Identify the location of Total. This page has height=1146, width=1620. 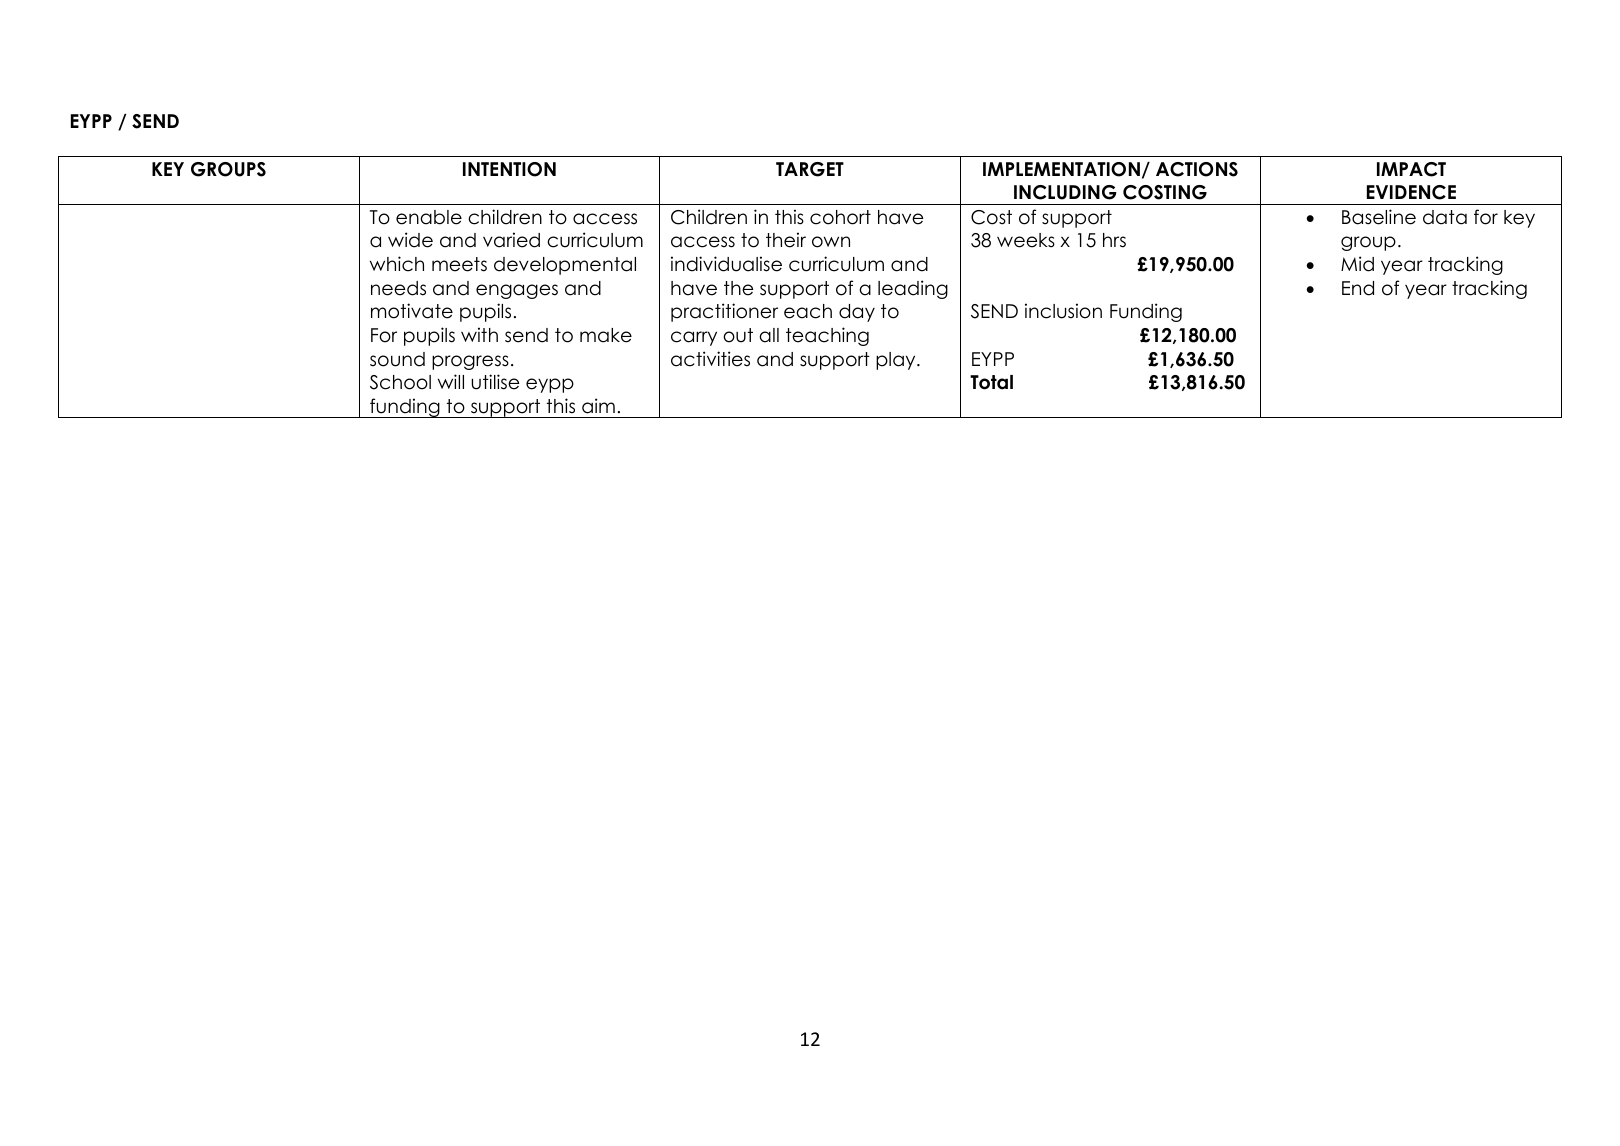
(991, 382).
